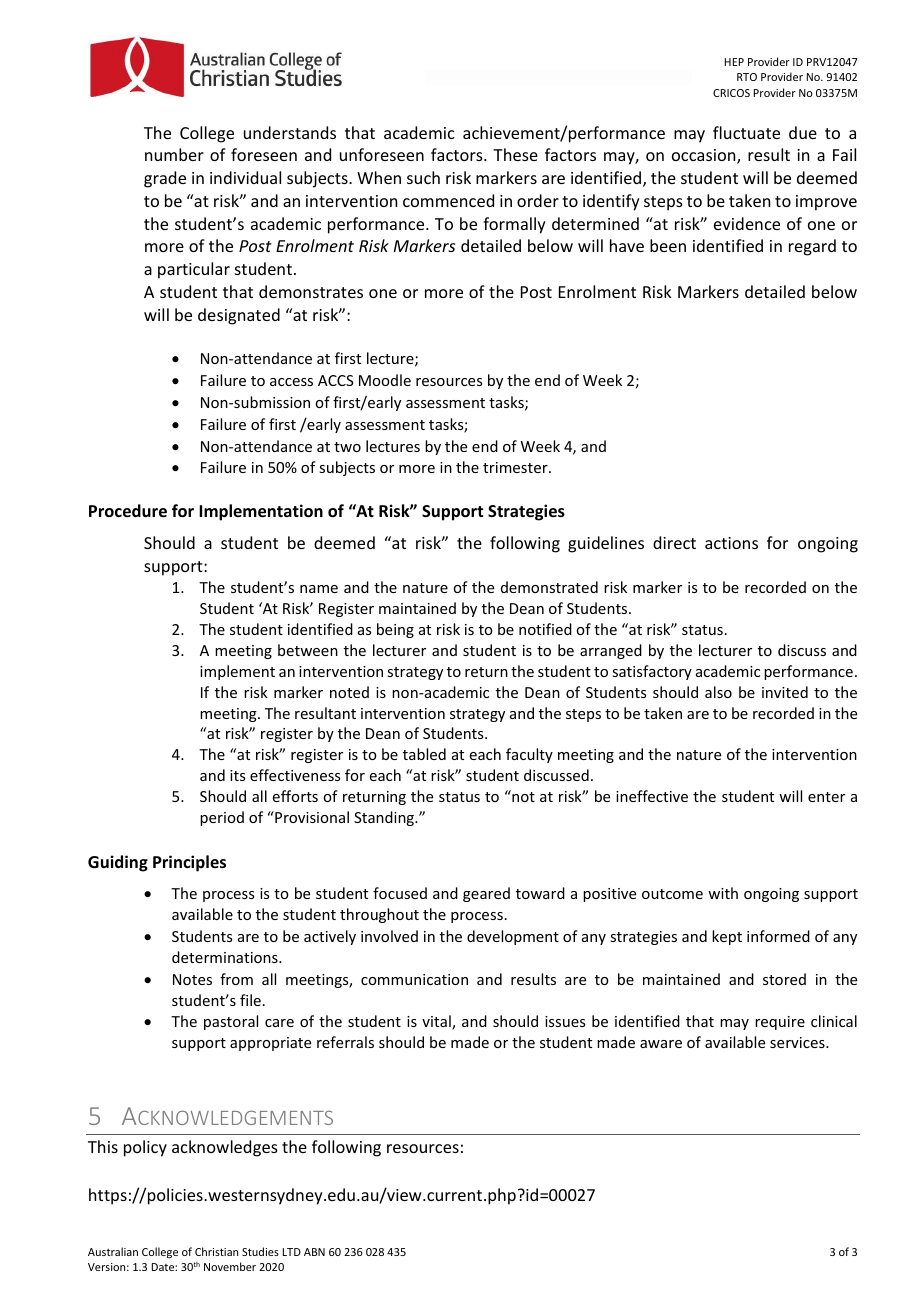  I want to click on Procedure, so click(128, 511).
